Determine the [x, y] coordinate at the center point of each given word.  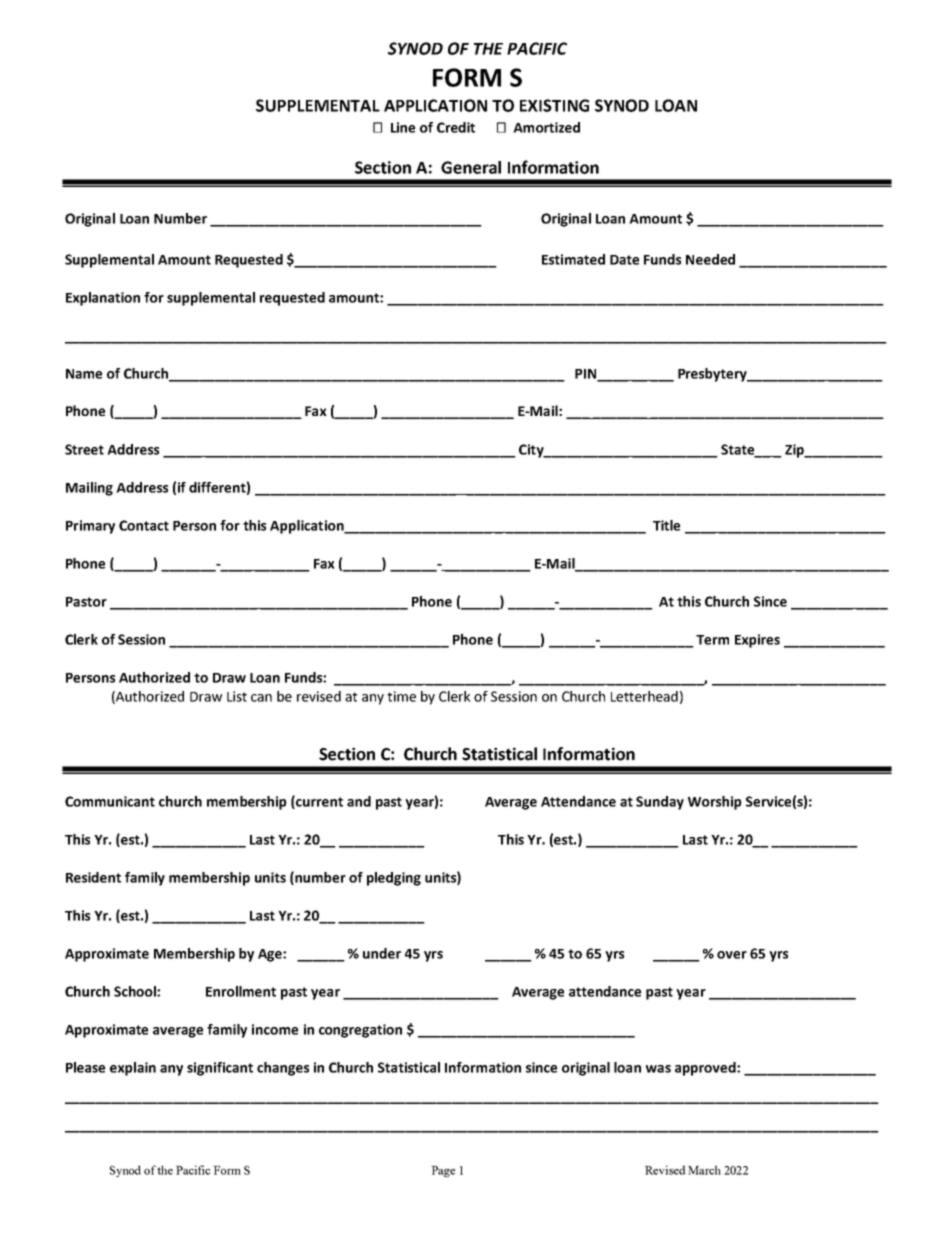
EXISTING [554, 105]
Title [666, 525]
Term [712, 640]
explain [133, 1069]
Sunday [660, 803]
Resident [93, 877]
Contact [144, 525]
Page [443, 1171]
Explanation [103, 299]
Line [403, 127]
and [359, 801]
